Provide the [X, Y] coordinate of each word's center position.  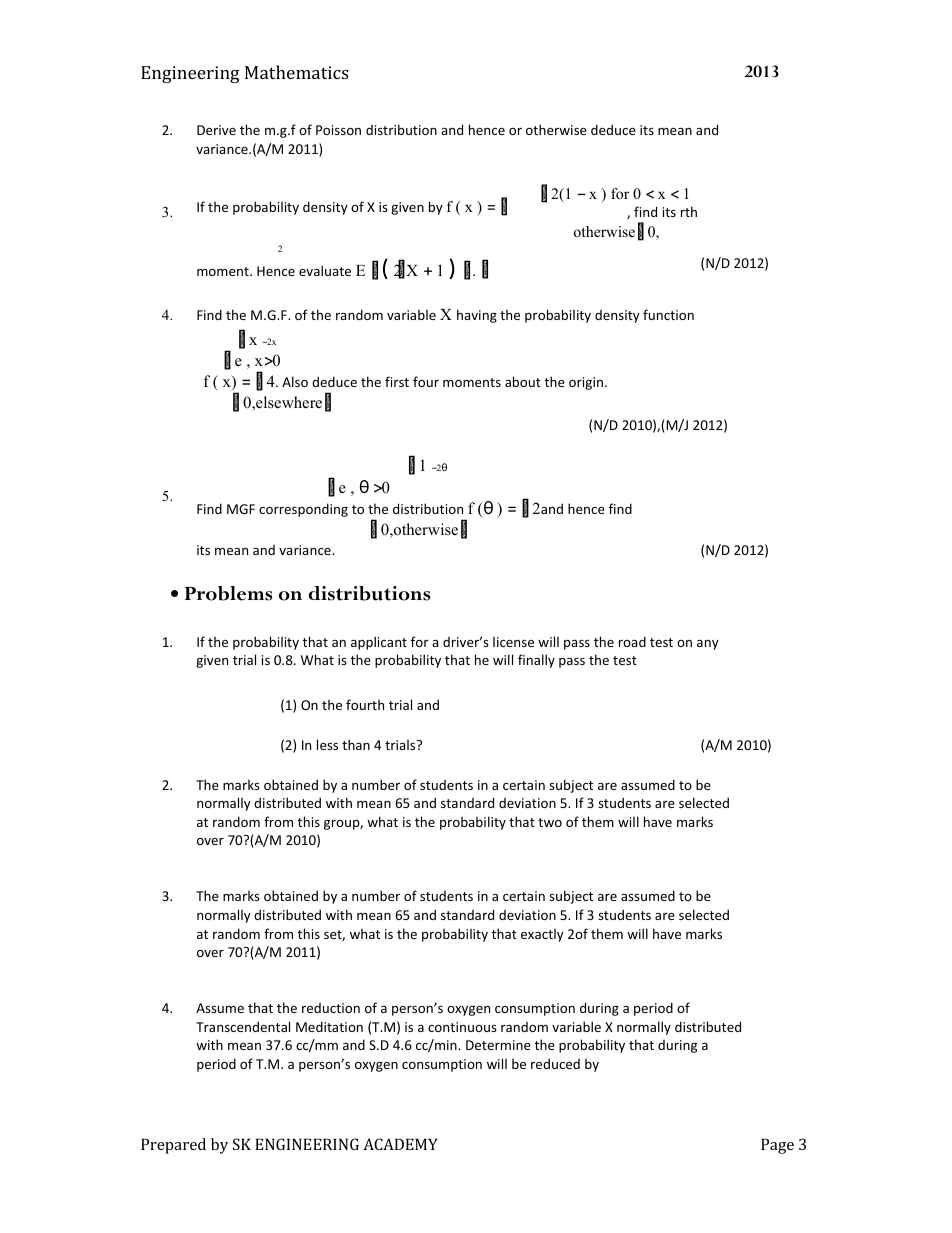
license [513, 642]
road [632, 641]
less [327, 744]
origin [586, 383]
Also [295, 381]
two [550, 822]
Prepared [173, 1146]
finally [536, 661]
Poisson [338, 130]
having [477, 316]
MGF [241, 509]
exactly [542, 935]
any [708, 645]
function [668, 314]
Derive [216, 130]
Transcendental [243, 1026]
